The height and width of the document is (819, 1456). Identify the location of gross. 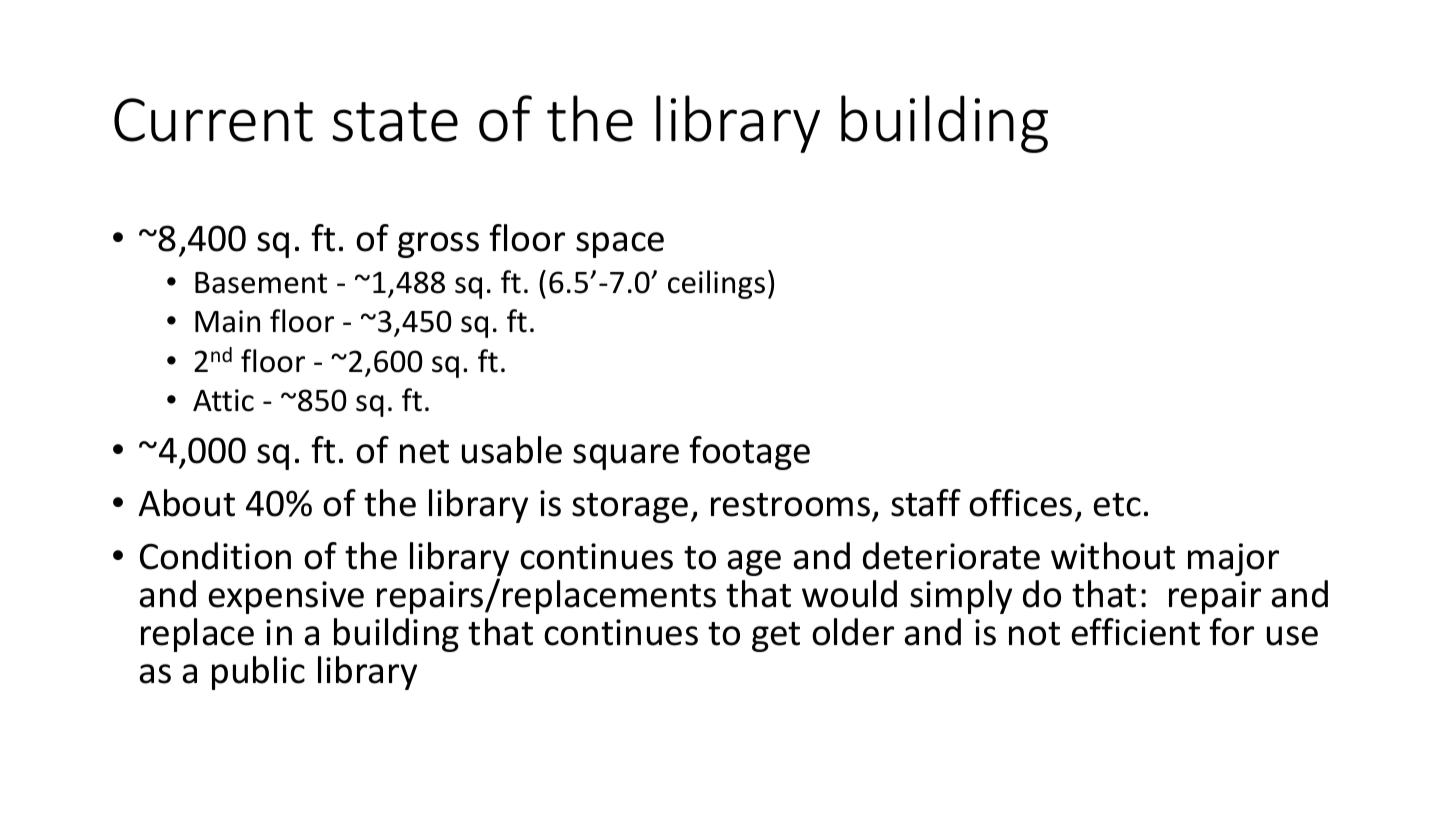
(438, 245).
